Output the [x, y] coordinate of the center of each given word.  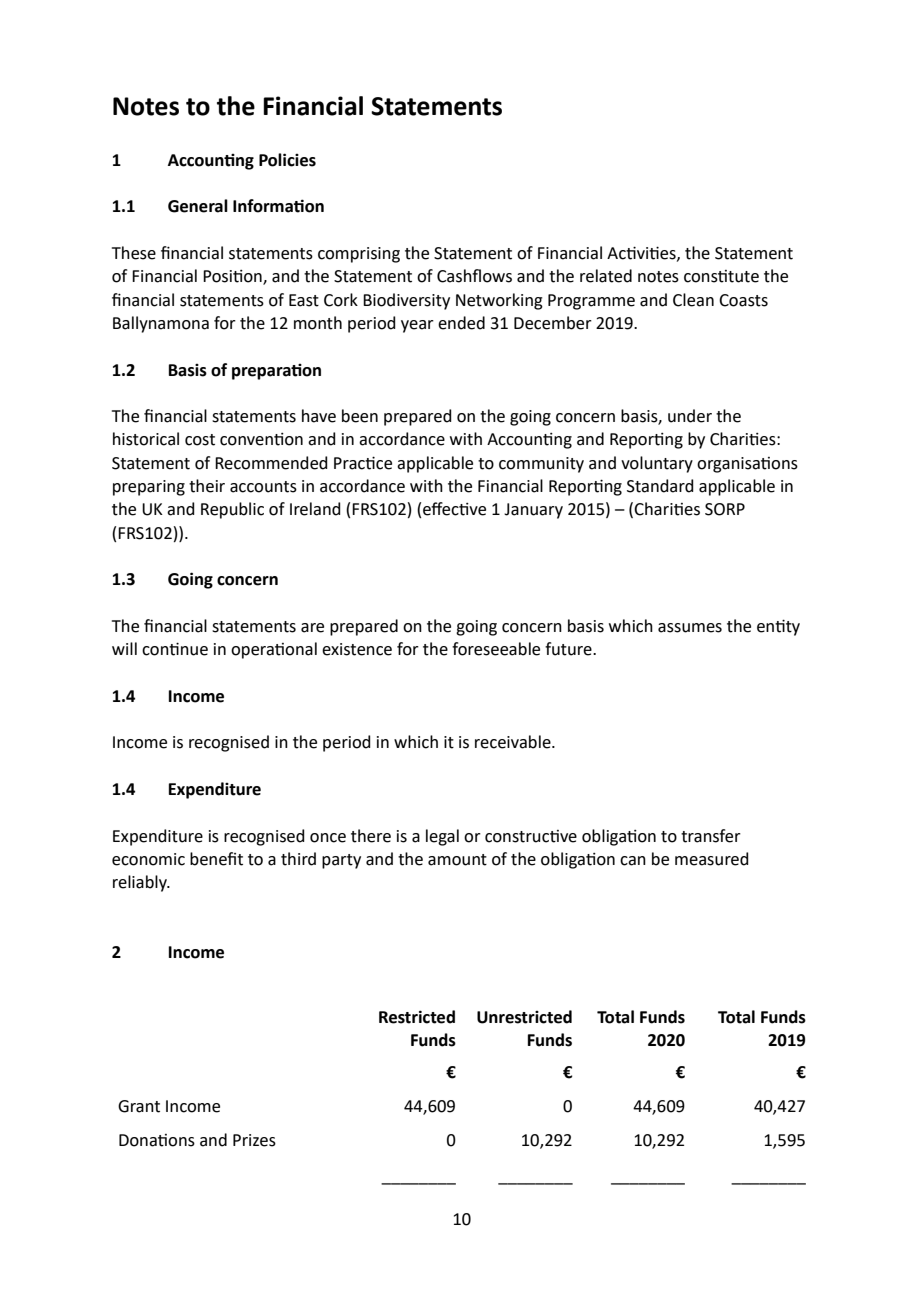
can [633, 861]
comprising [359, 255]
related [606, 276]
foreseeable [496, 649]
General [198, 206]
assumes [690, 628]
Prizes [254, 1140]
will [124, 648]
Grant [139, 1106]
